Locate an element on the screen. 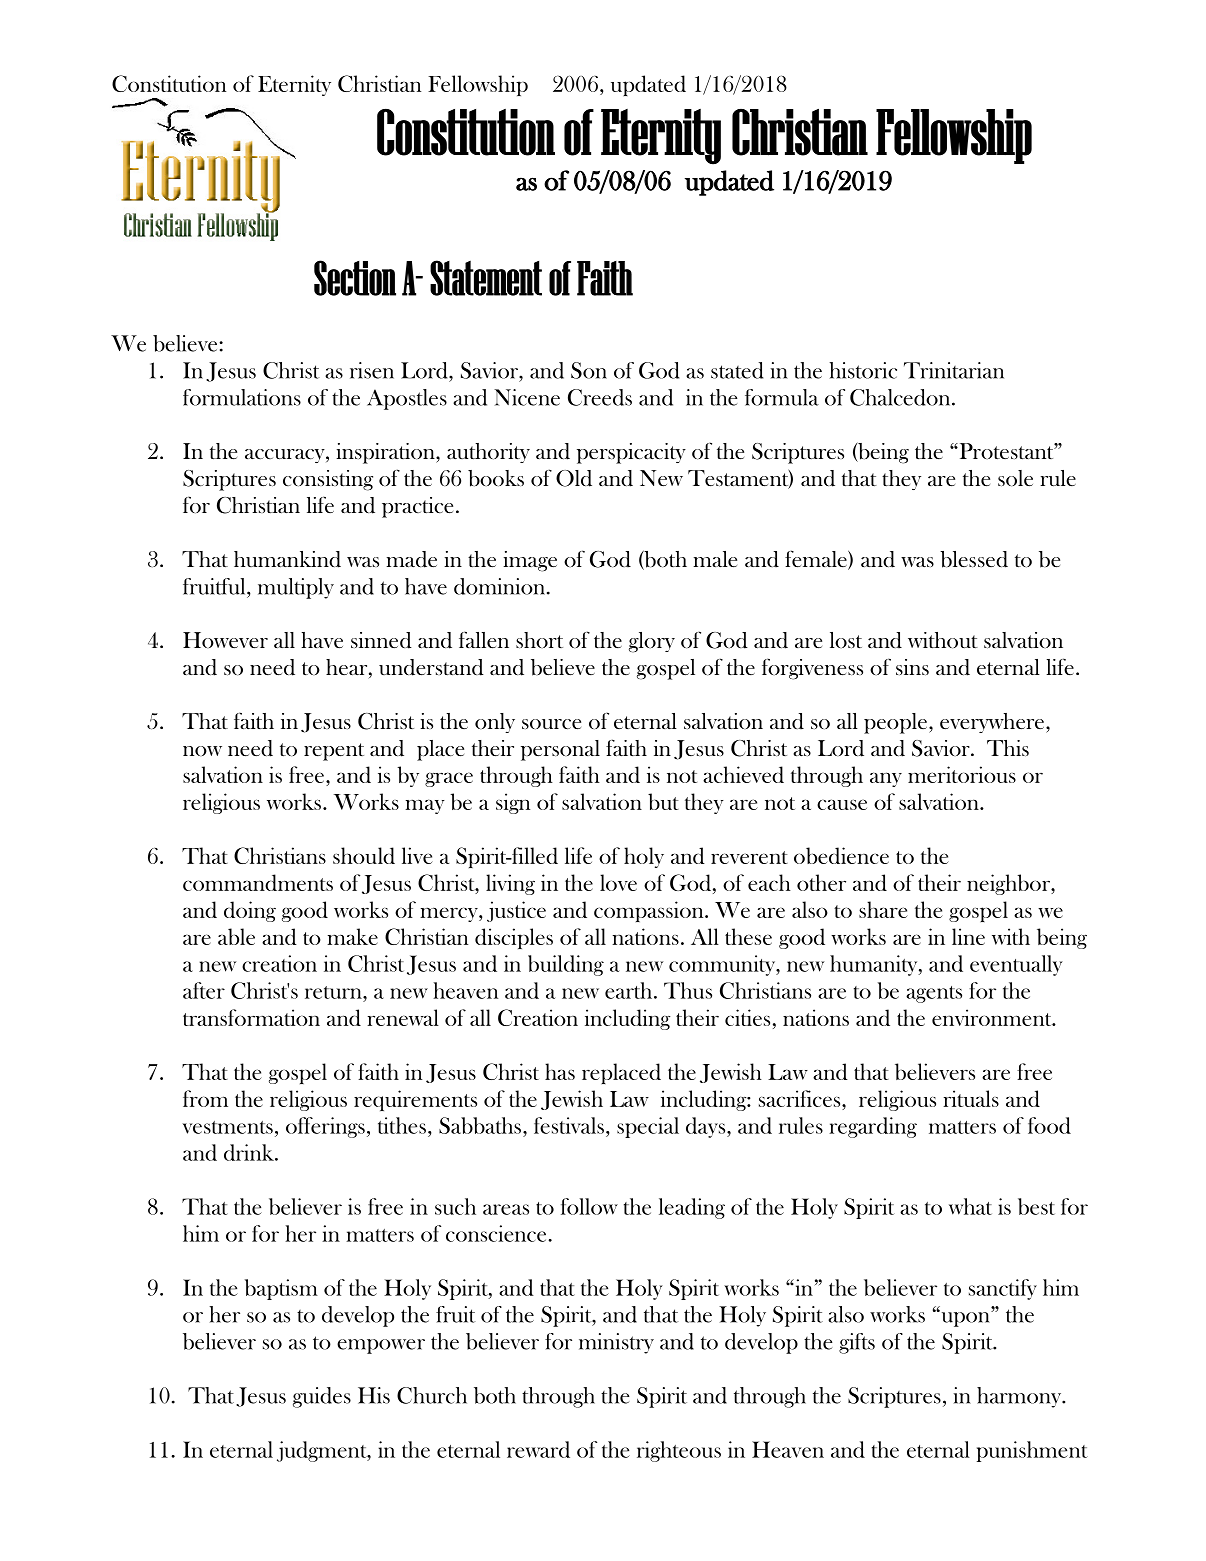 Image resolution: width=1206 pixels, height=1561 pixels. Creeds is located at coordinates (600, 397).
